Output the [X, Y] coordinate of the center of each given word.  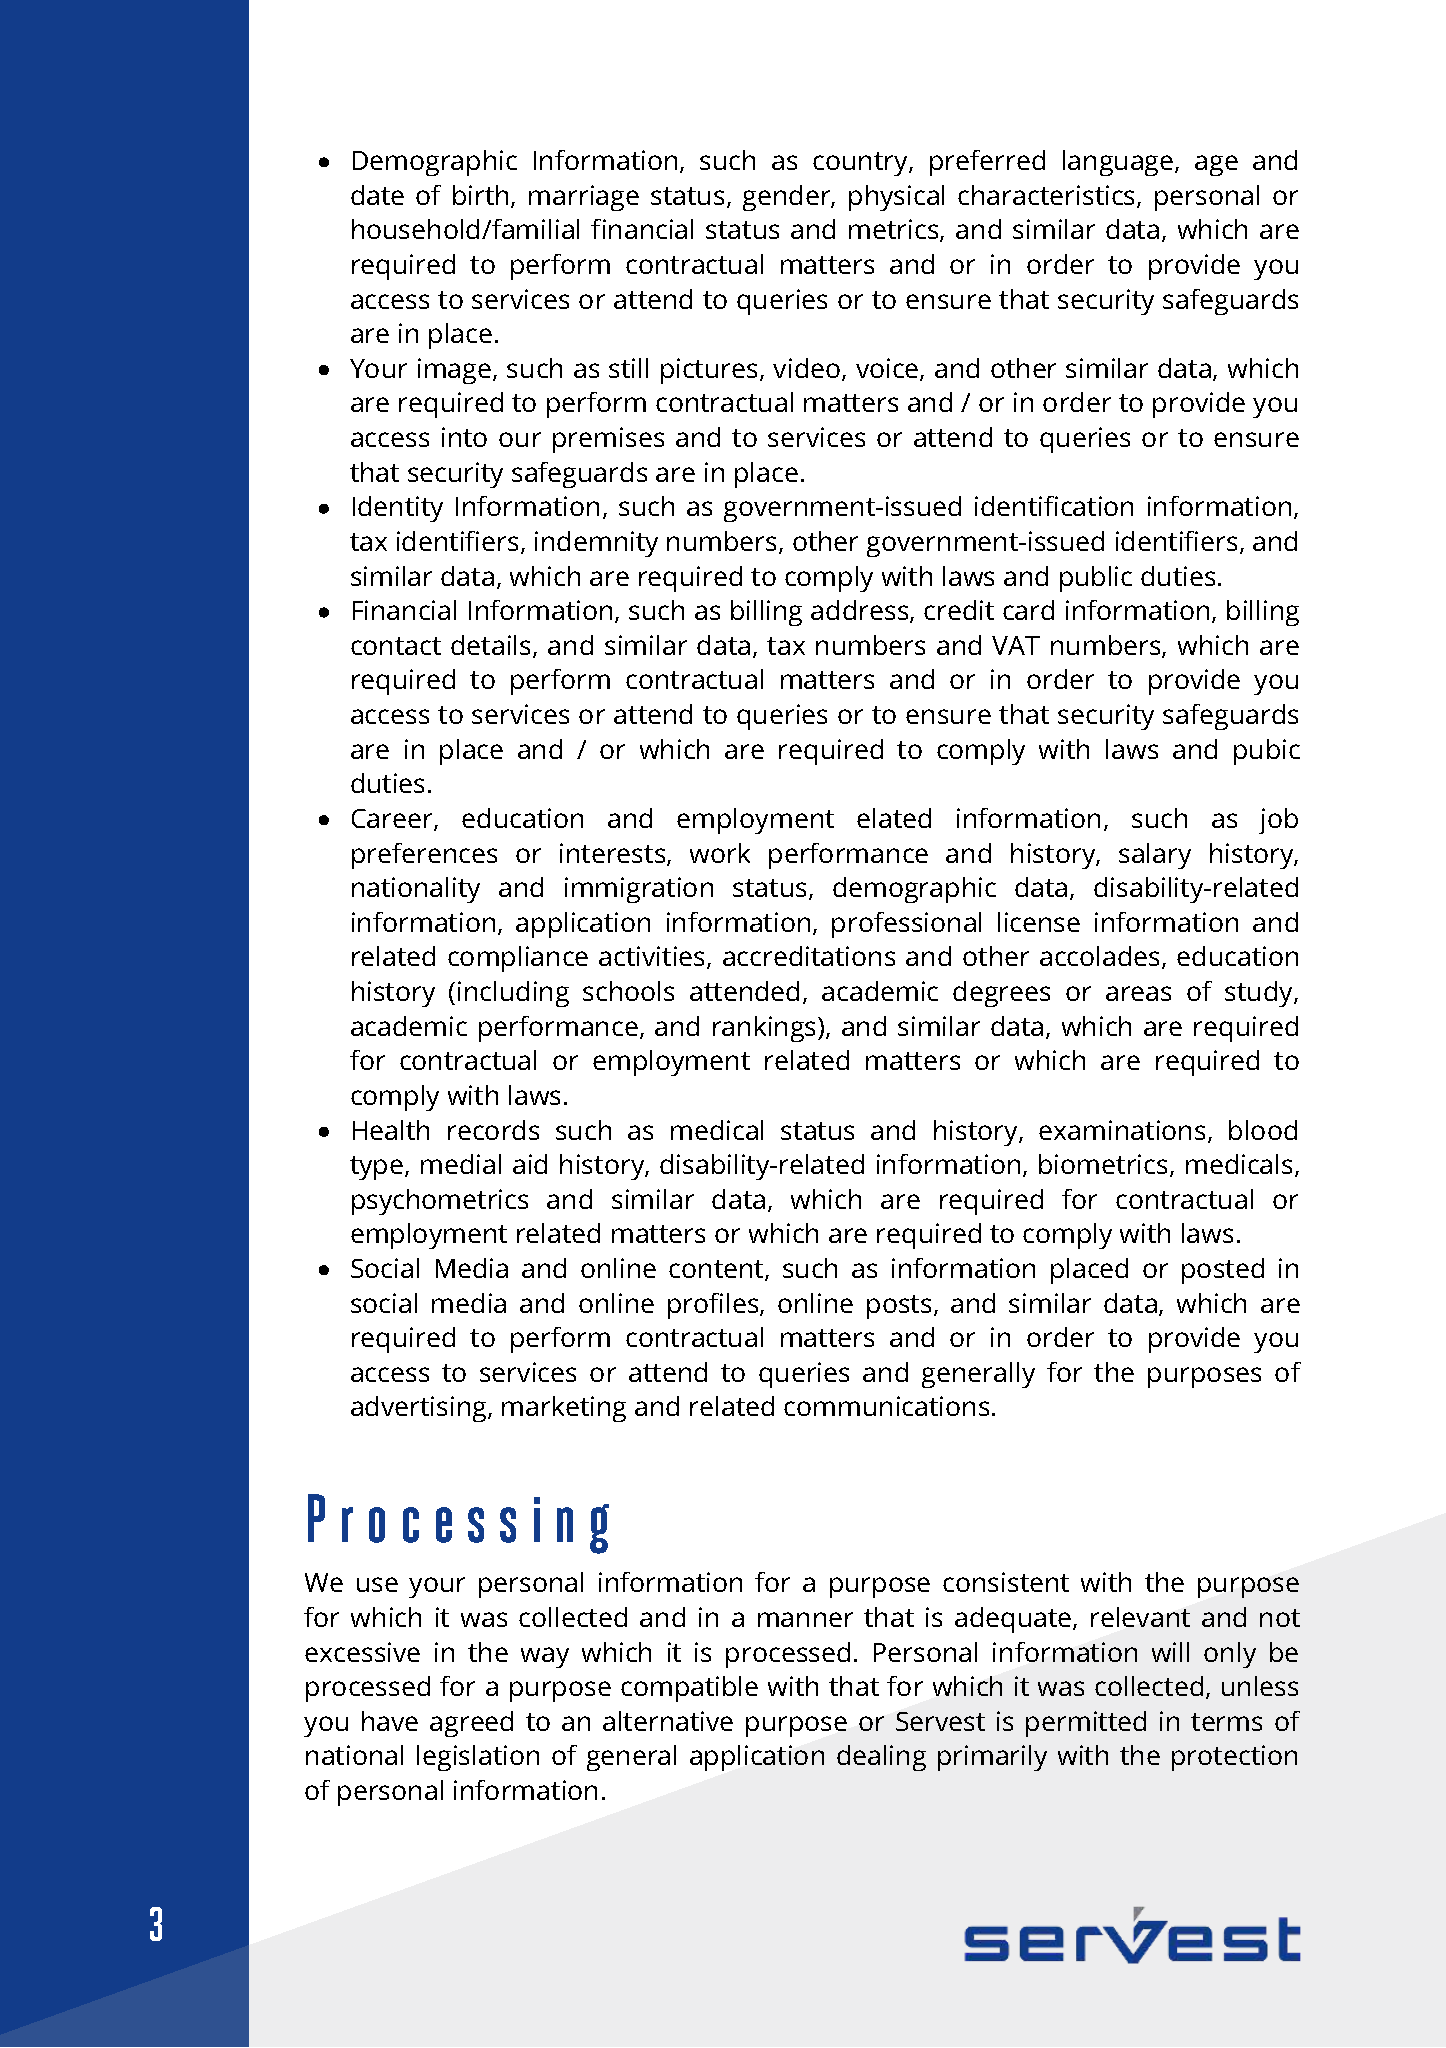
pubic [1267, 752]
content [717, 1270]
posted [1223, 1271]
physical [896, 198]
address [861, 611]
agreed [471, 1724]
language [1119, 163]
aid [530, 1164]
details [492, 646]
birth [480, 195]
